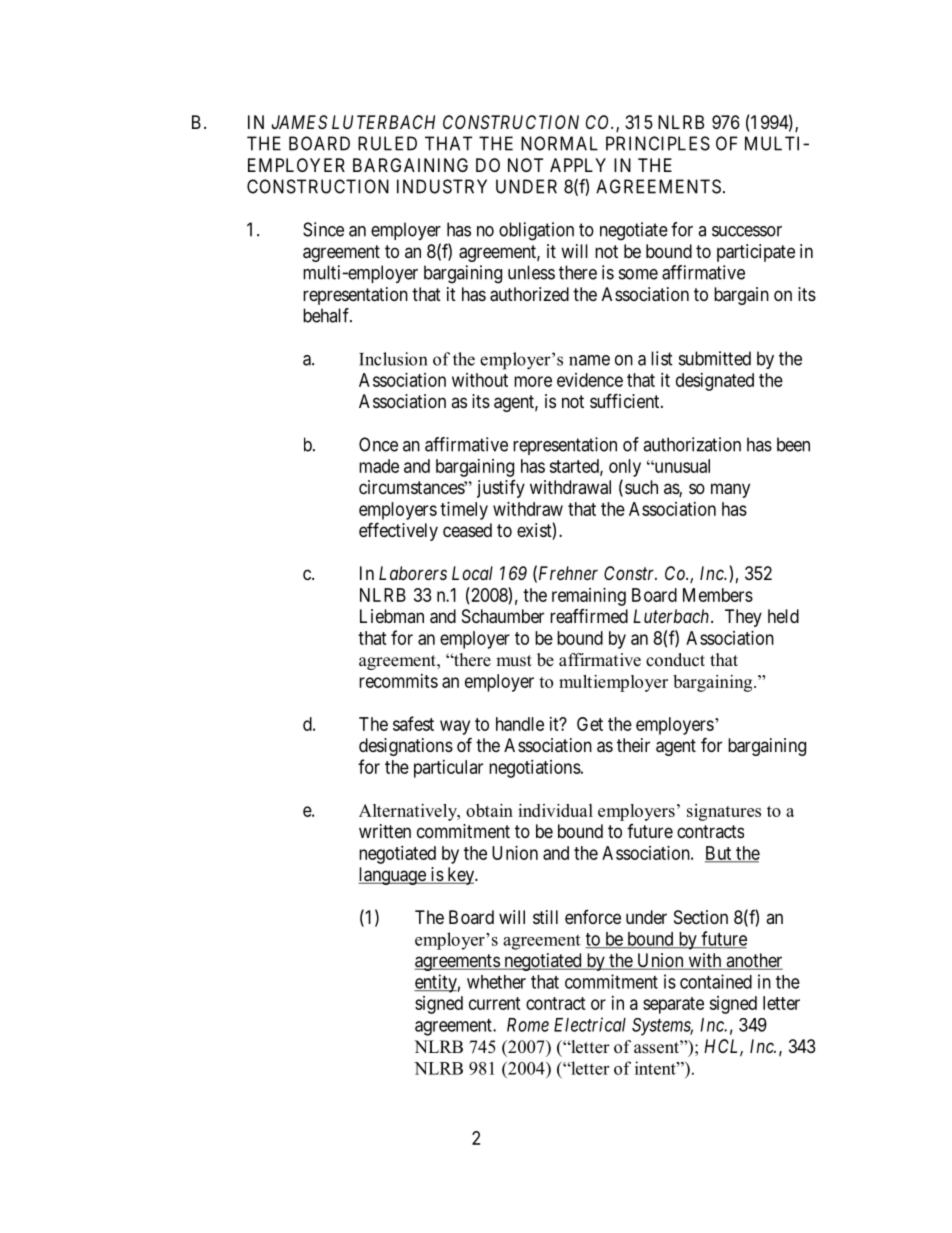  Describe the element at coordinates (559, 143) in the image. I see `NORMAL` at that location.
